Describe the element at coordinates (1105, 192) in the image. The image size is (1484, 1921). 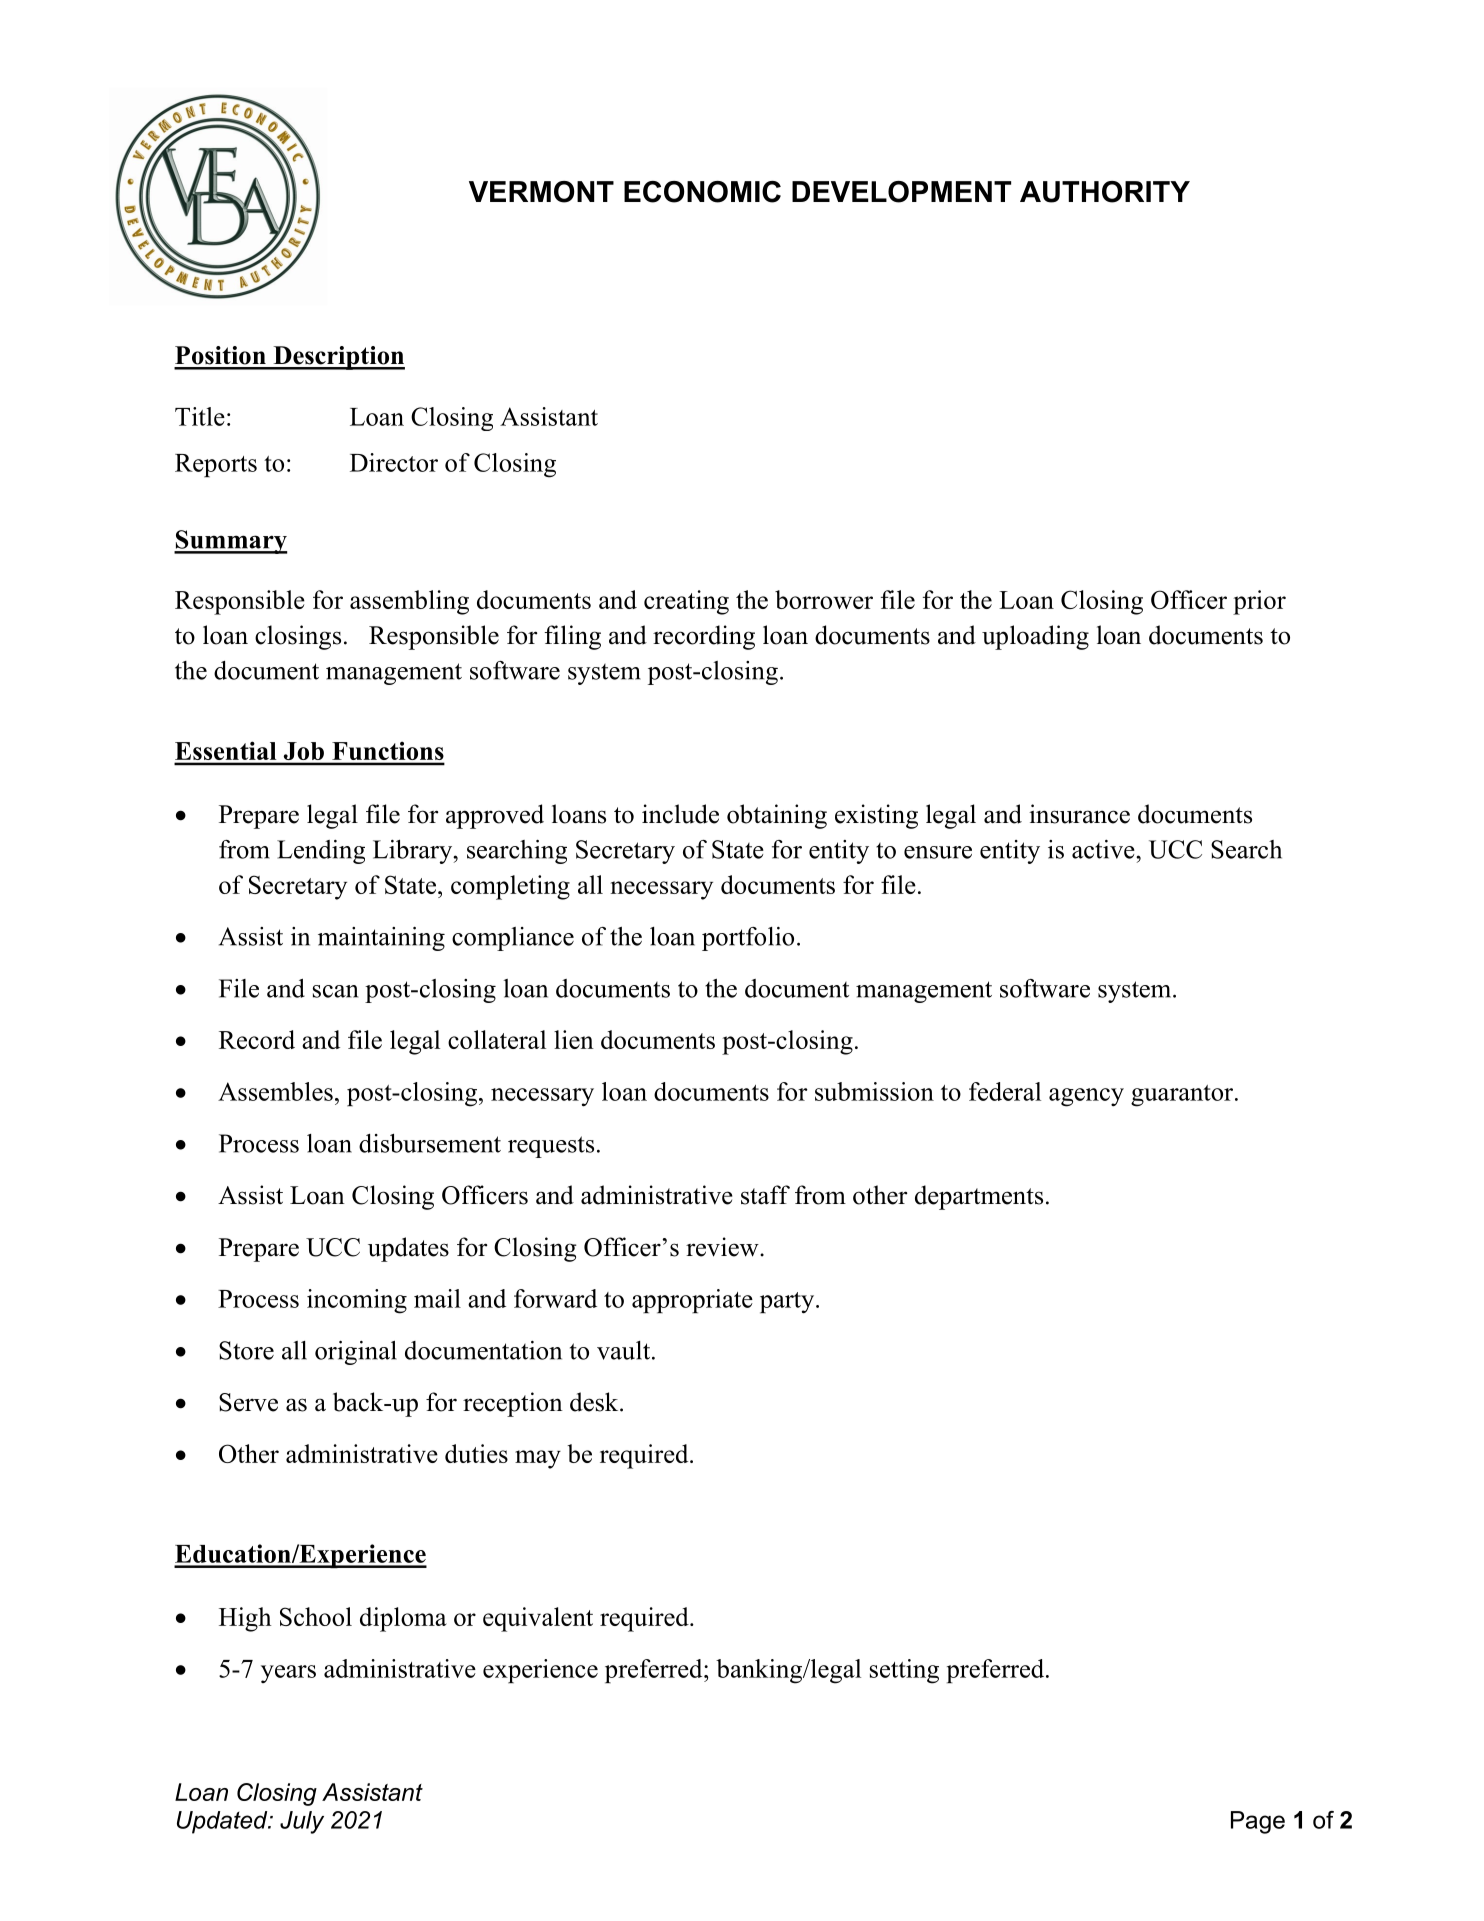
I see `AUTHORITY` at that location.
